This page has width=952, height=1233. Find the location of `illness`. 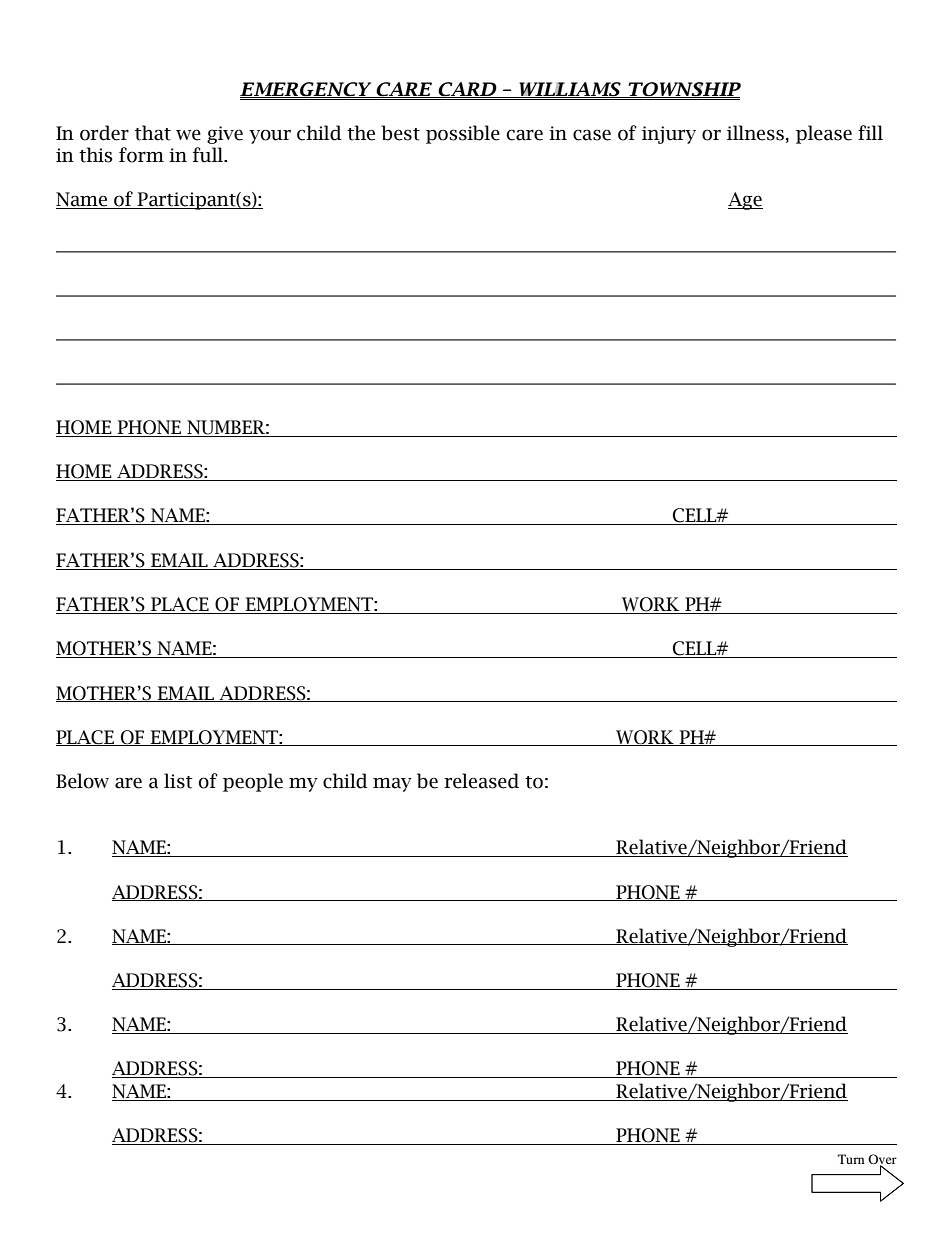

illness is located at coordinates (755, 133).
